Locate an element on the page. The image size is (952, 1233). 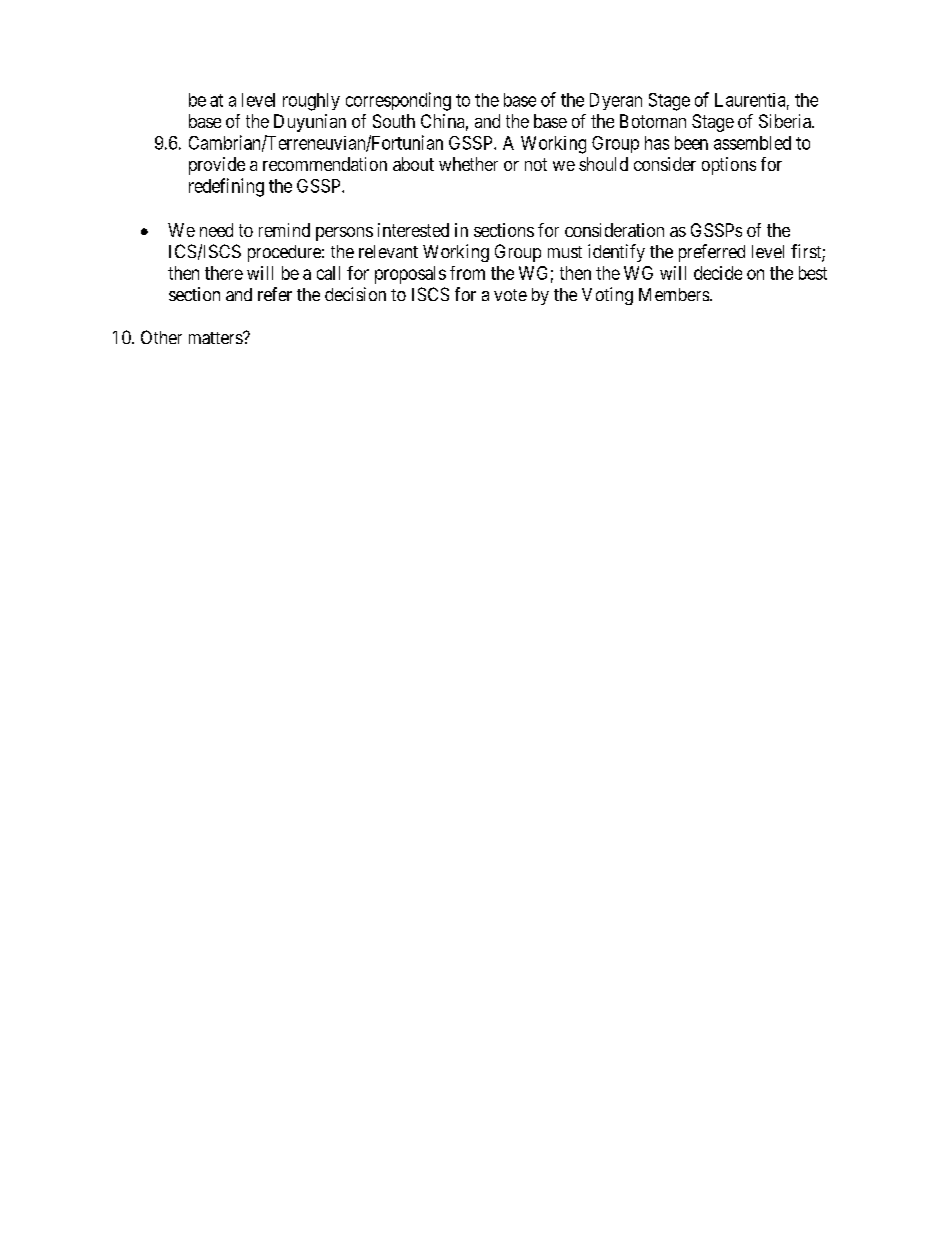
decide is located at coordinates (718, 273).
